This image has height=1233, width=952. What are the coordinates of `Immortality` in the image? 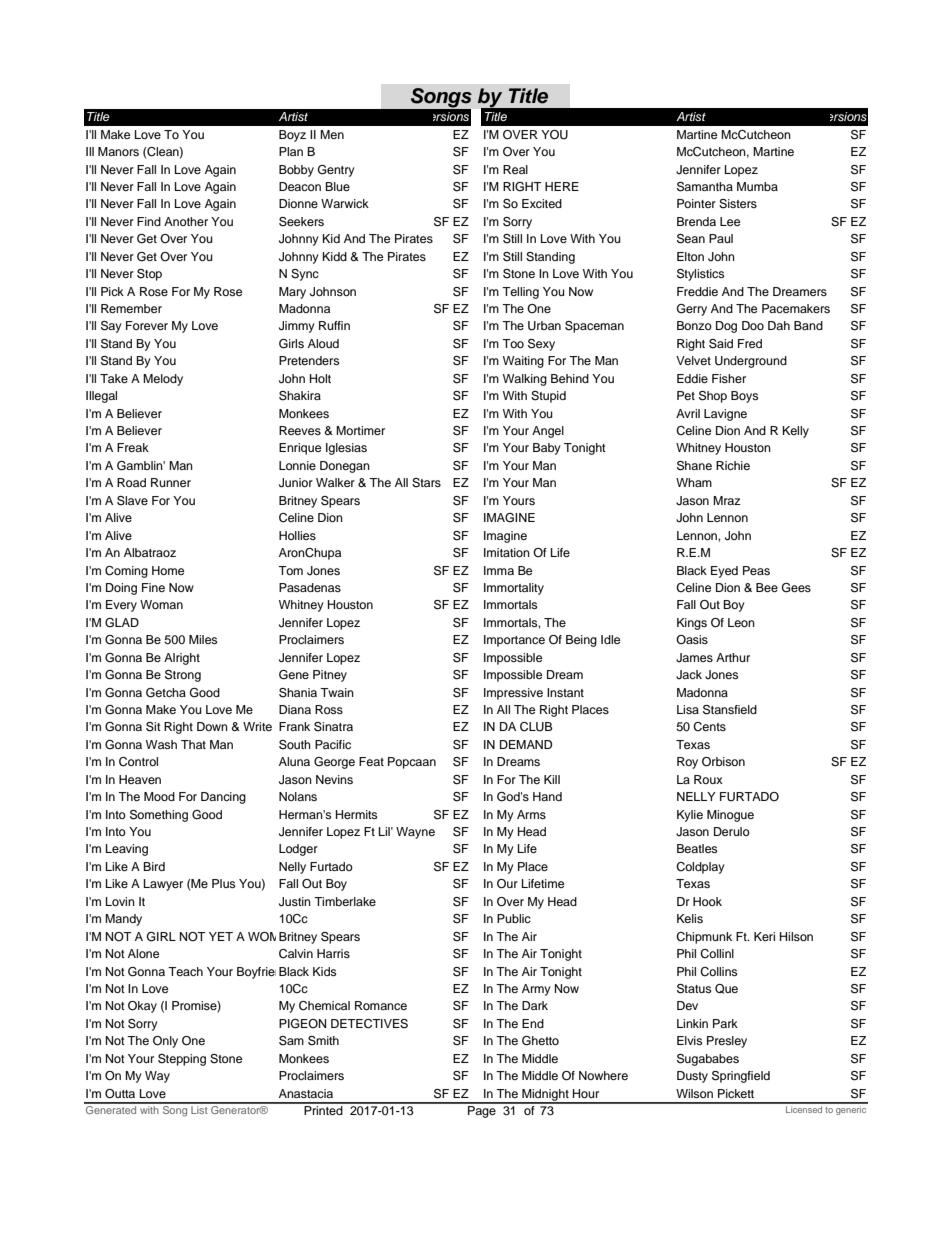 It's located at (514, 589).
